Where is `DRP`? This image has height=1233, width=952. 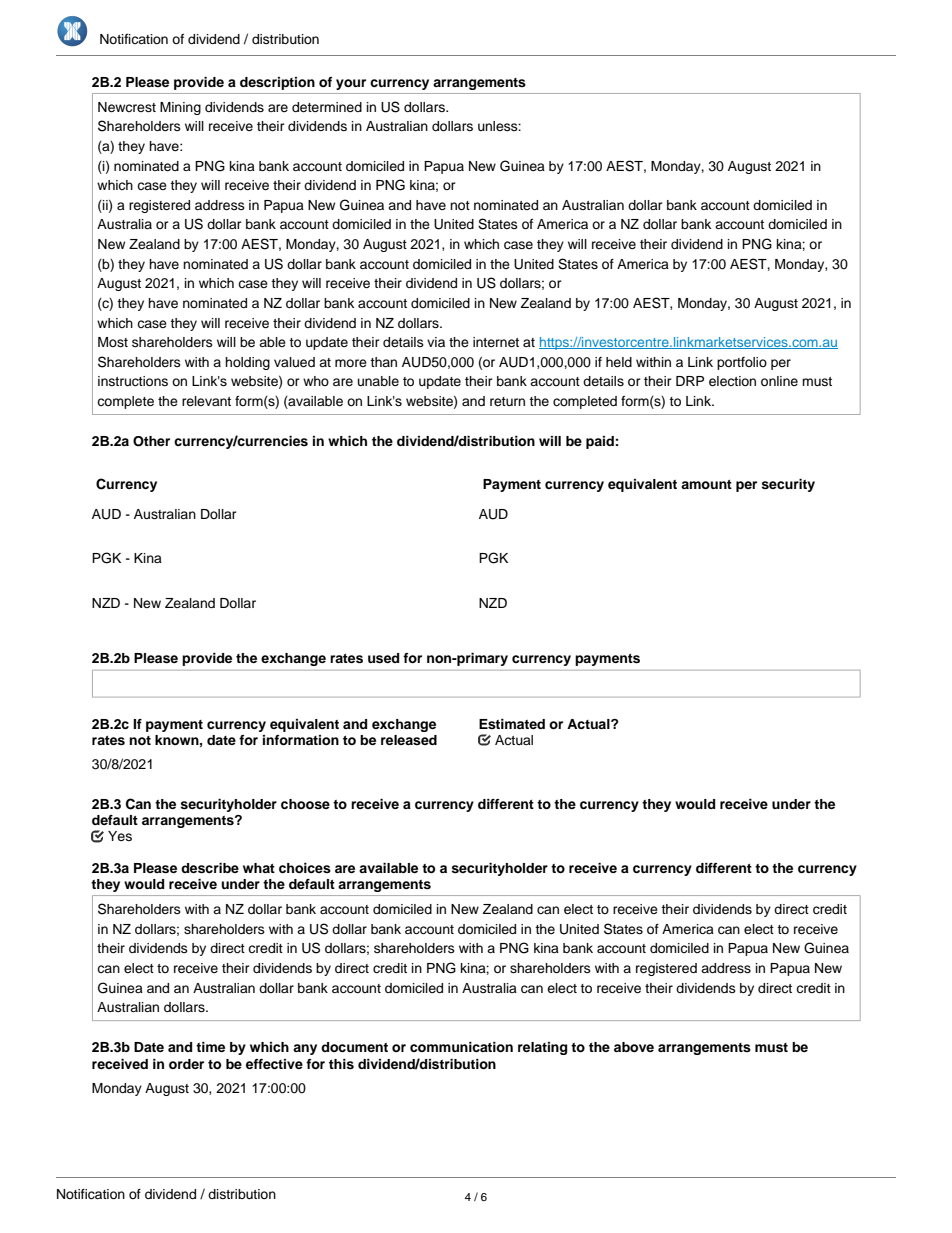
DRP is located at coordinates (690, 381).
